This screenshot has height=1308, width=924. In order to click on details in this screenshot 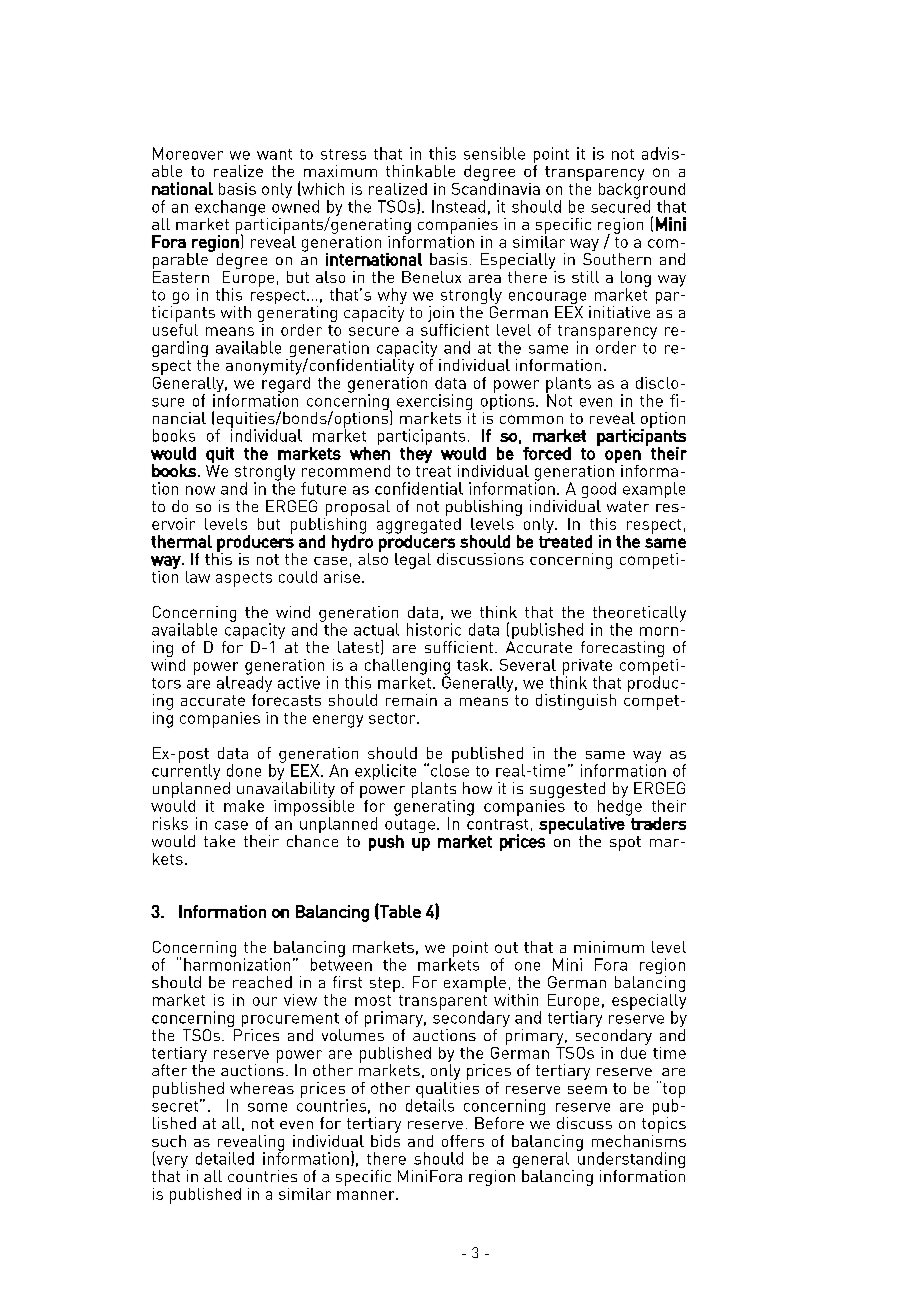, I will do `click(430, 1104)`.
